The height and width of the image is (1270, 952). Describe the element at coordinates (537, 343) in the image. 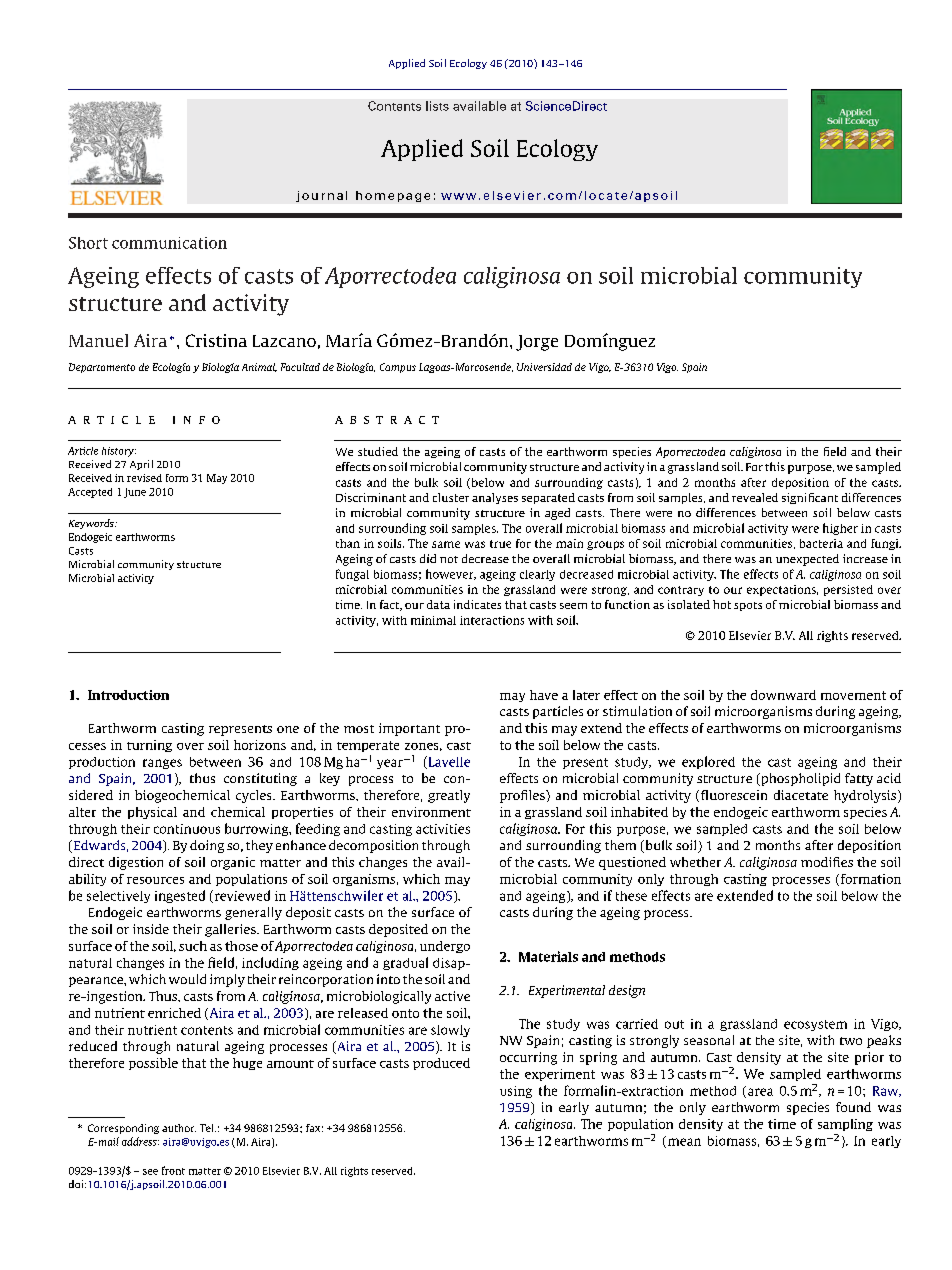

I see `Jorge` at that location.
